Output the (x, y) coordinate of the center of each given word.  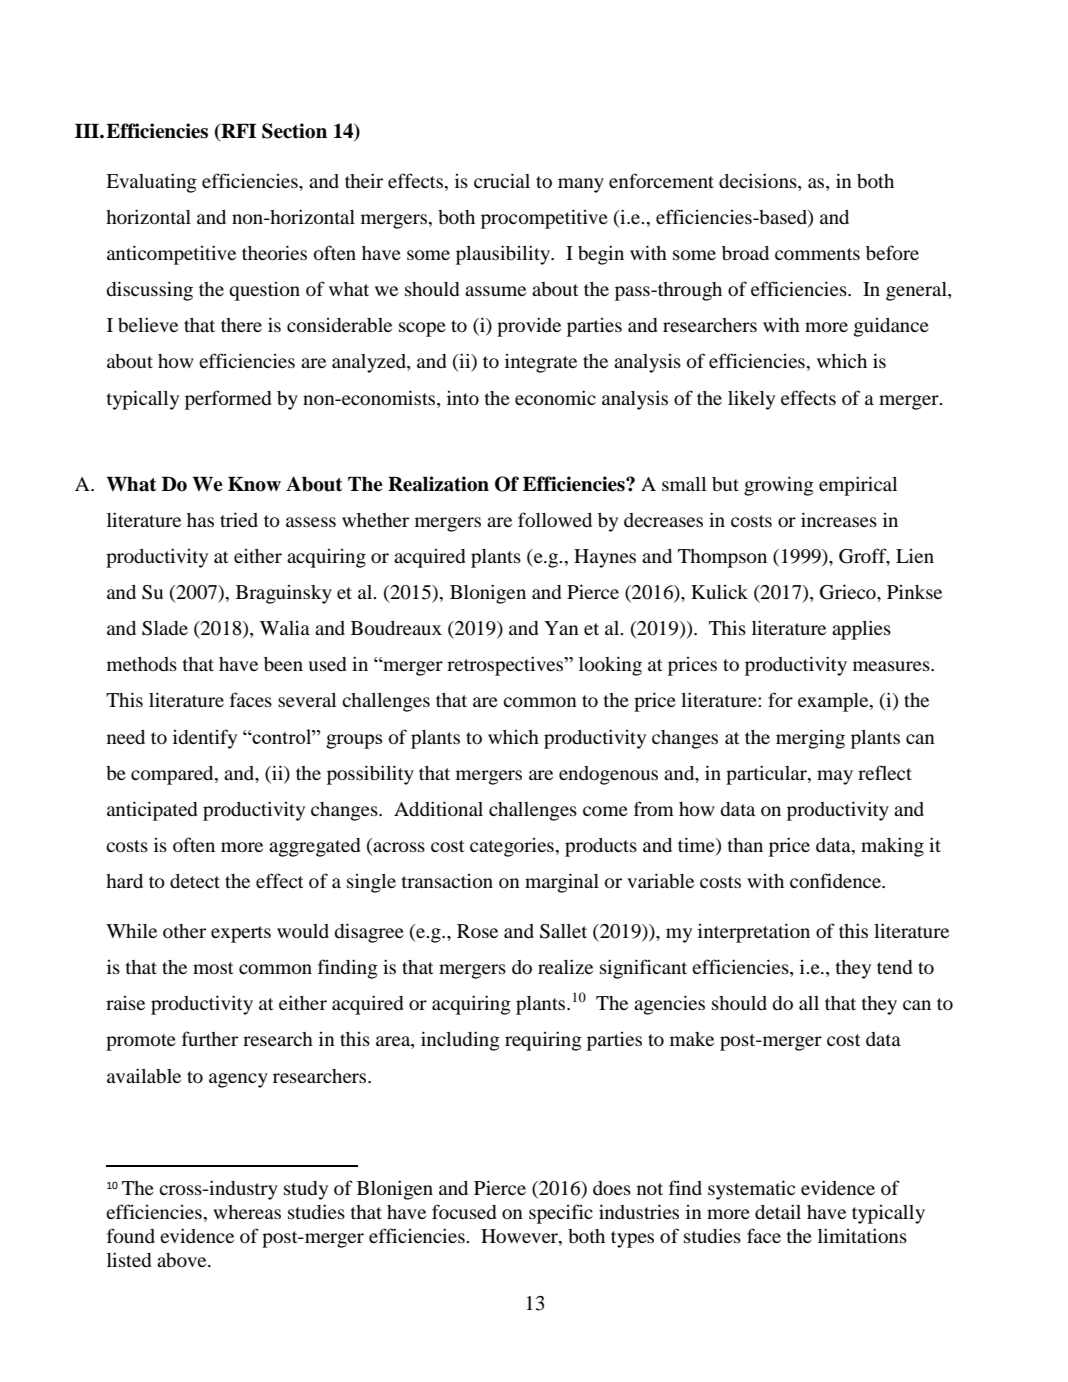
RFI (237, 132)
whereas (247, 1212)
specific (561, 1214)
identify (205, 739)
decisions (759, 182)
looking (610, 666)
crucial (502, 180)
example (834, 702)
